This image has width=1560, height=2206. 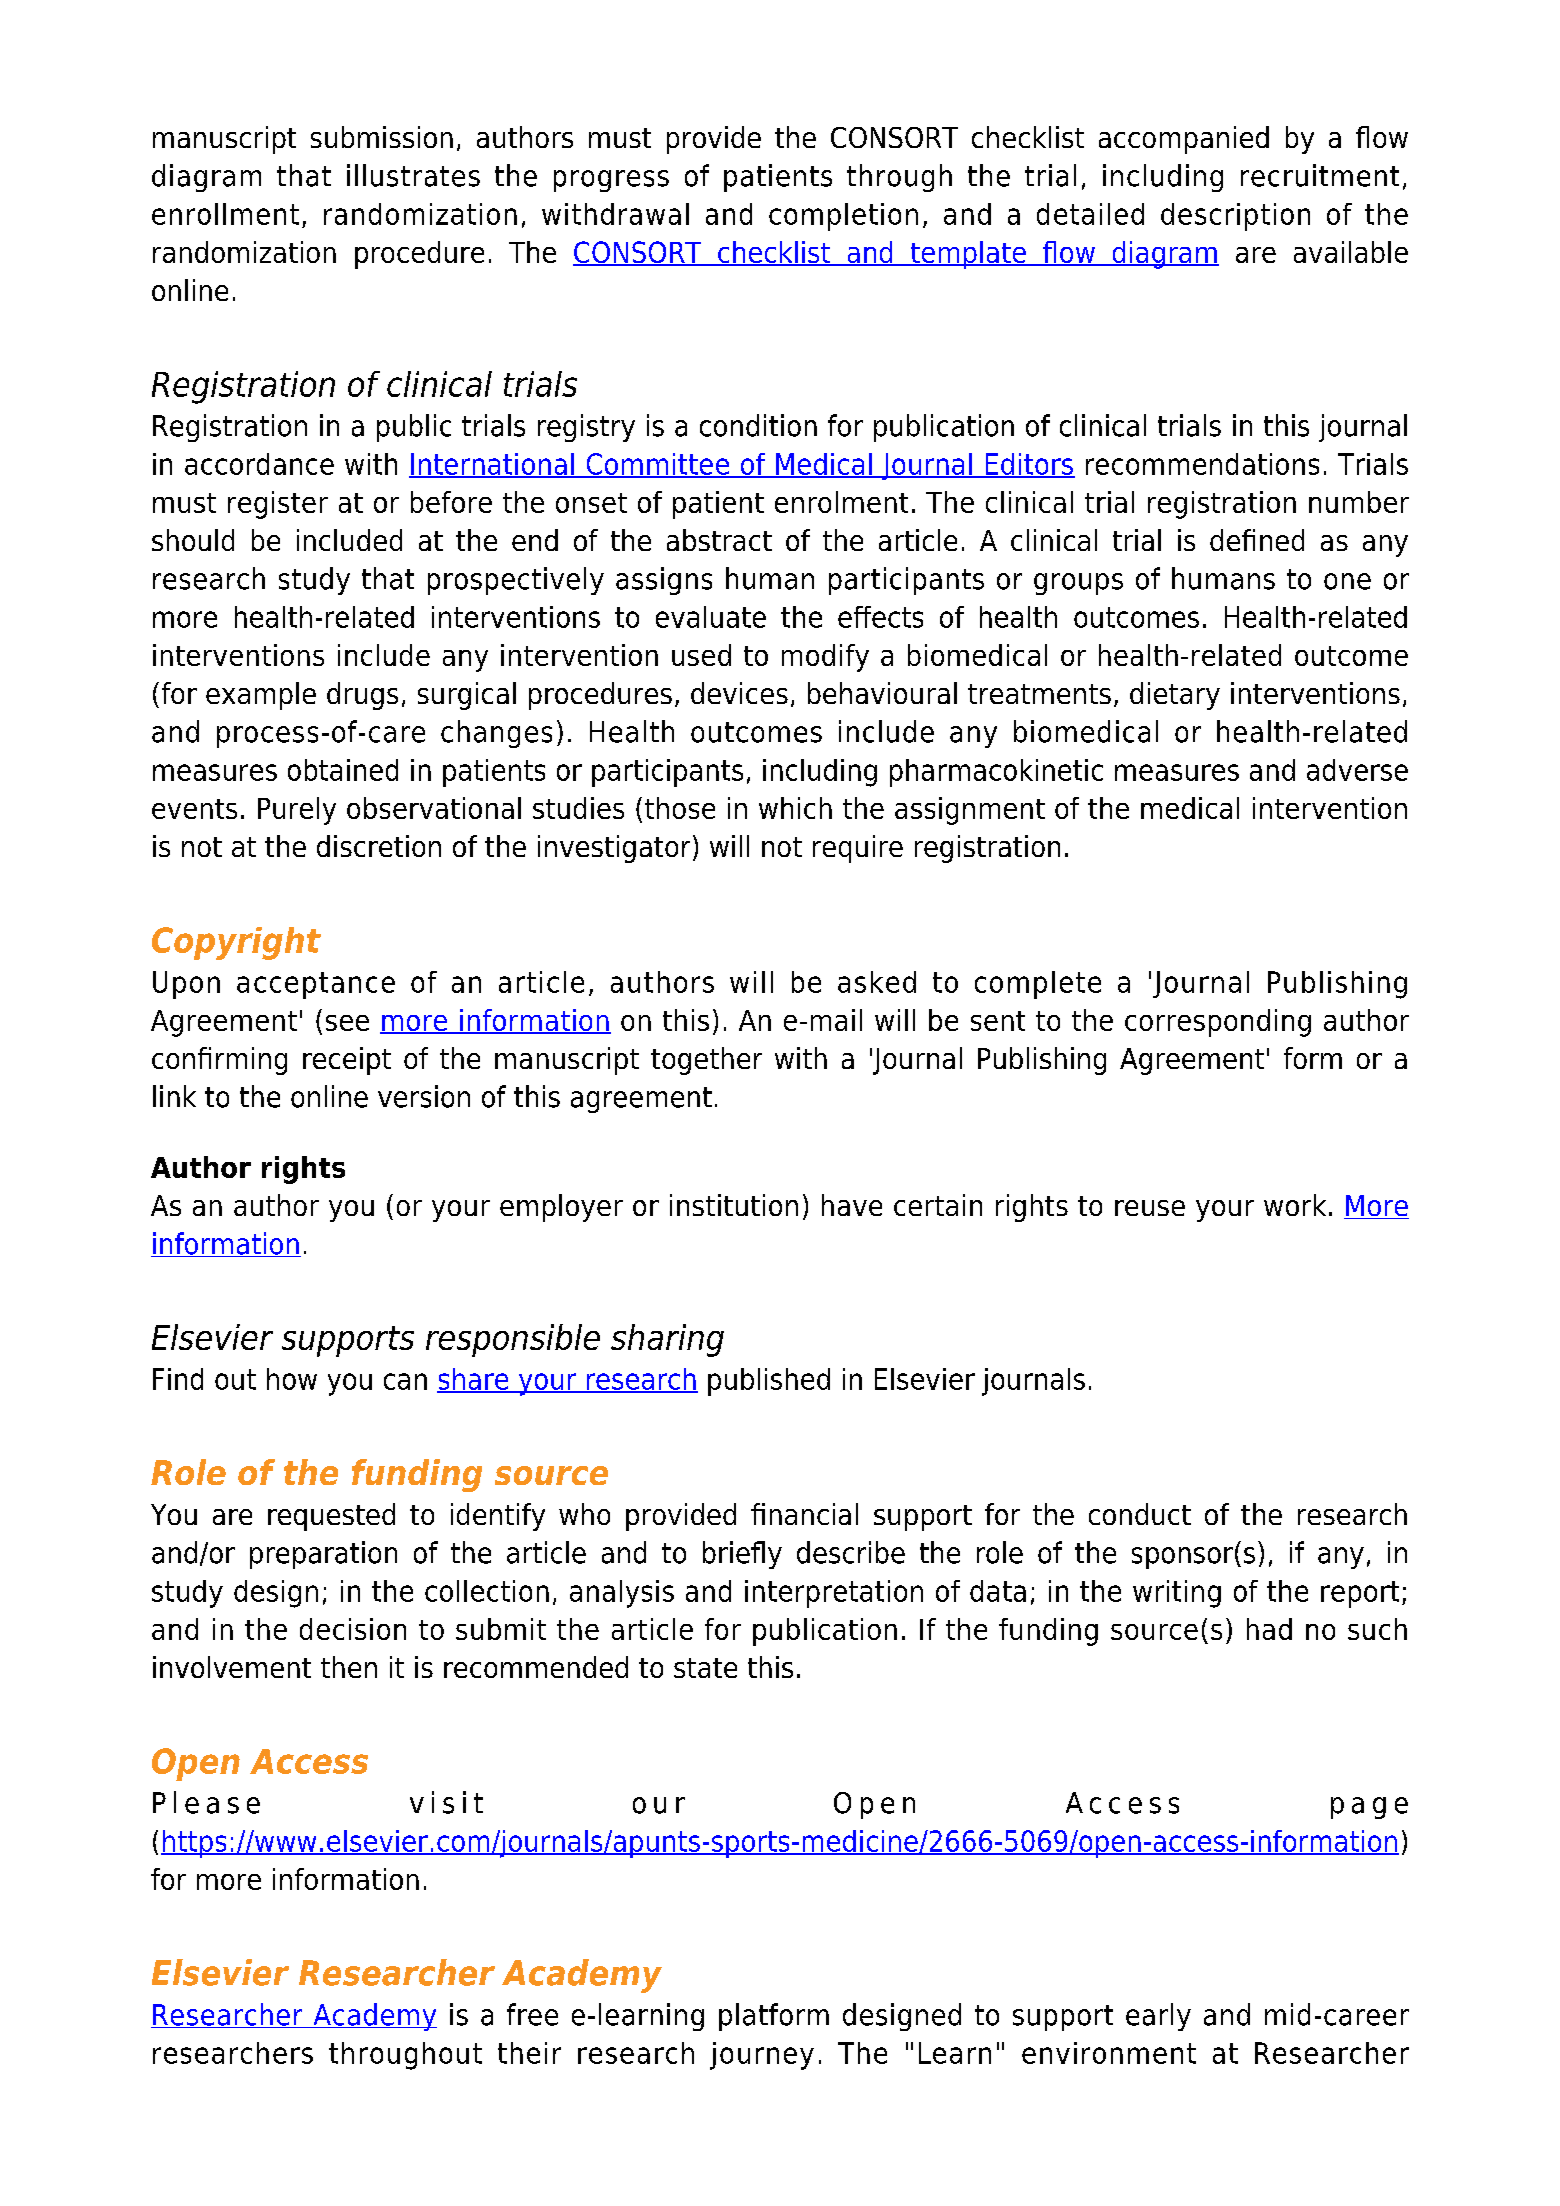 I want to click on which, so click(x=795, y=808).
